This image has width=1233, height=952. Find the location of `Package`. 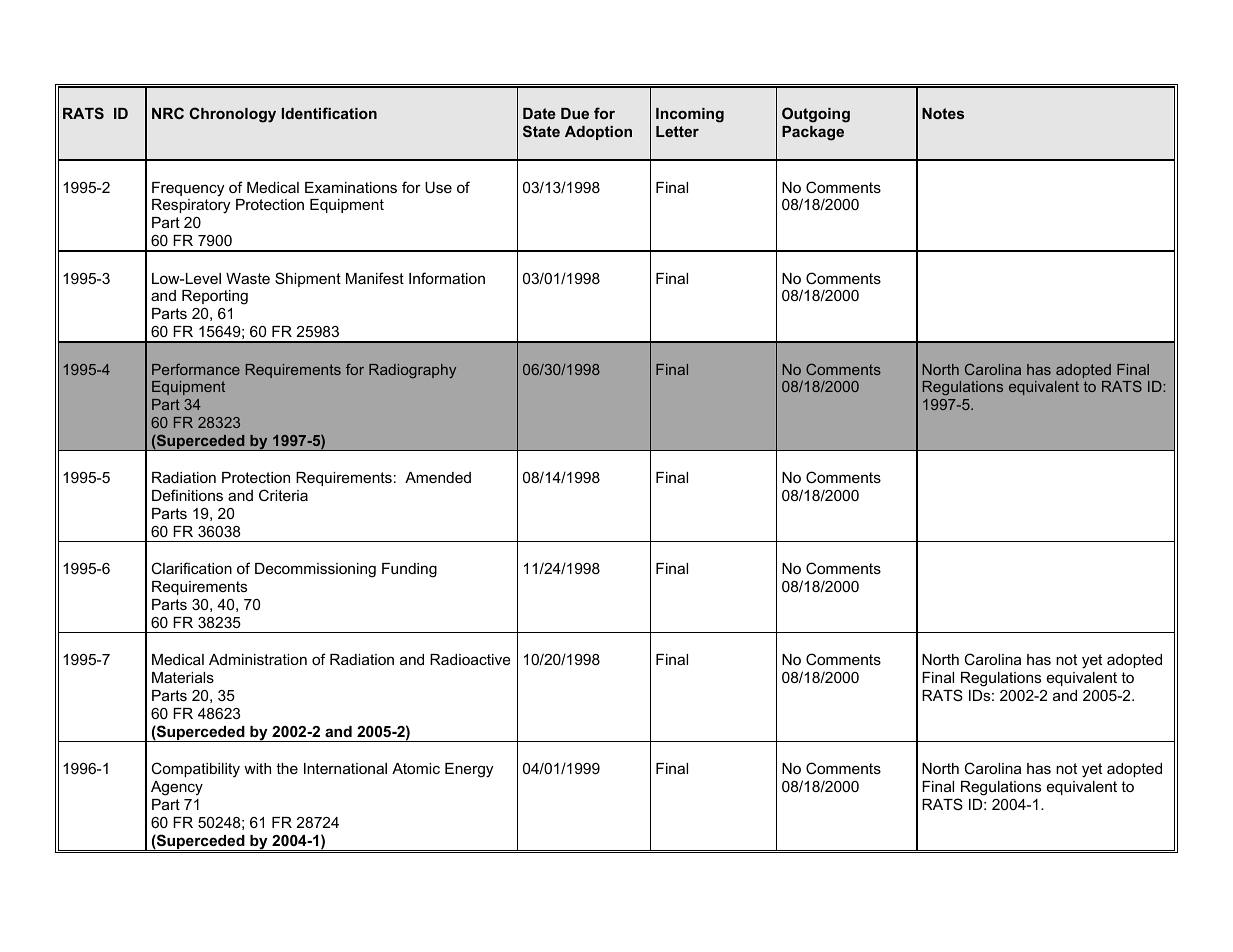

Package is located at coordinates (813, 133).
